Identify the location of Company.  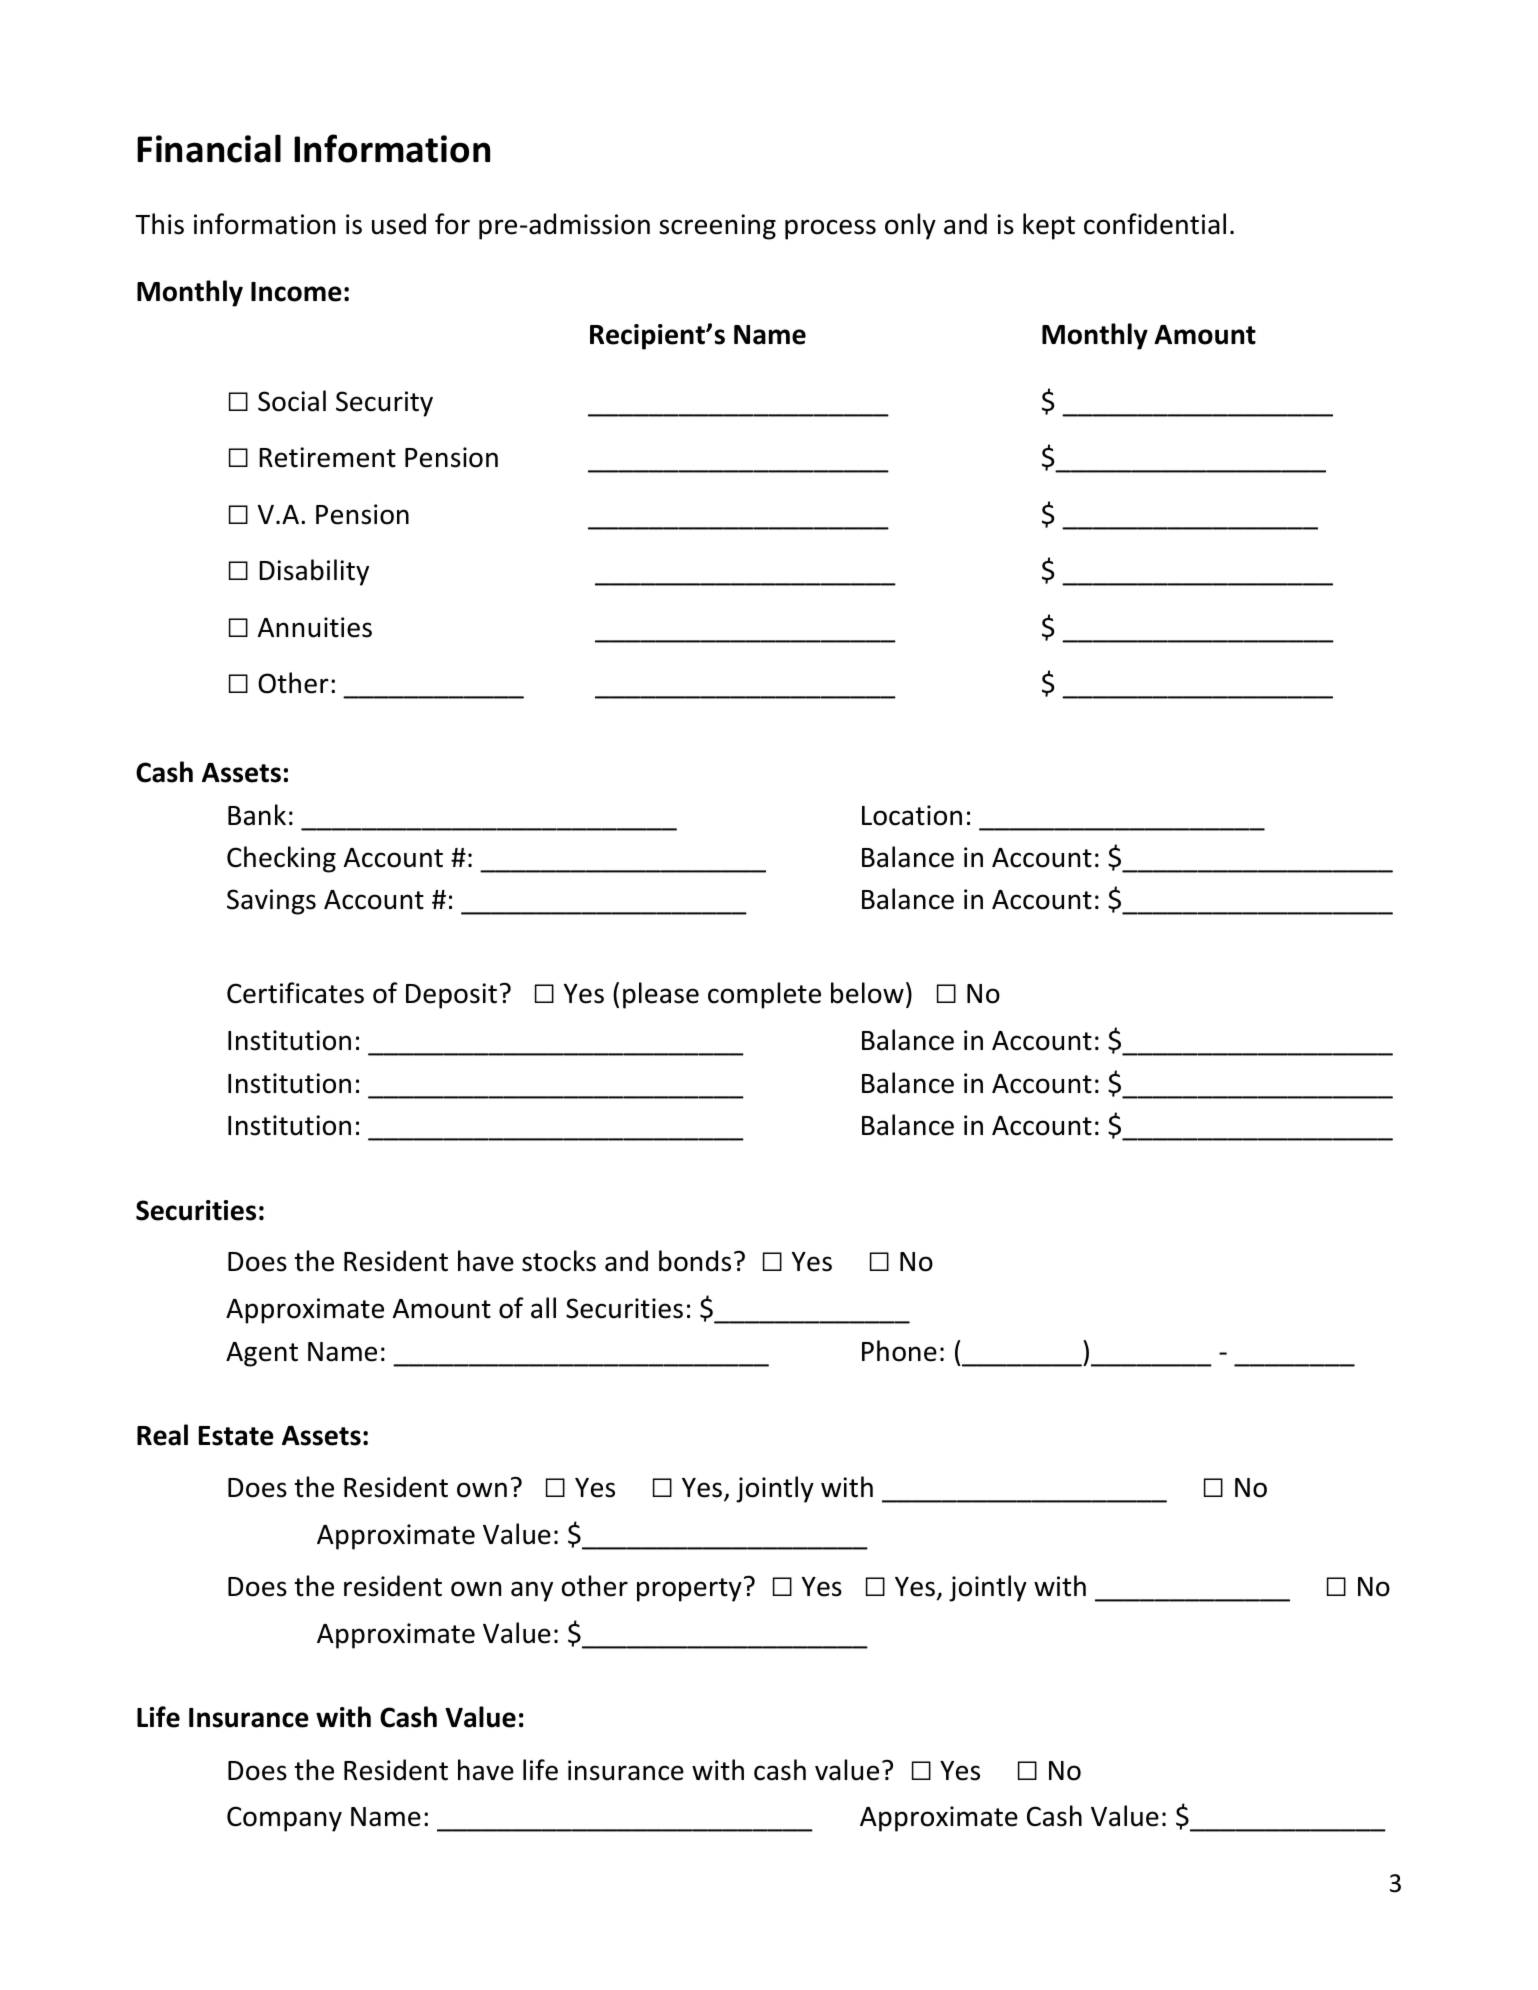
(284, 1819).
